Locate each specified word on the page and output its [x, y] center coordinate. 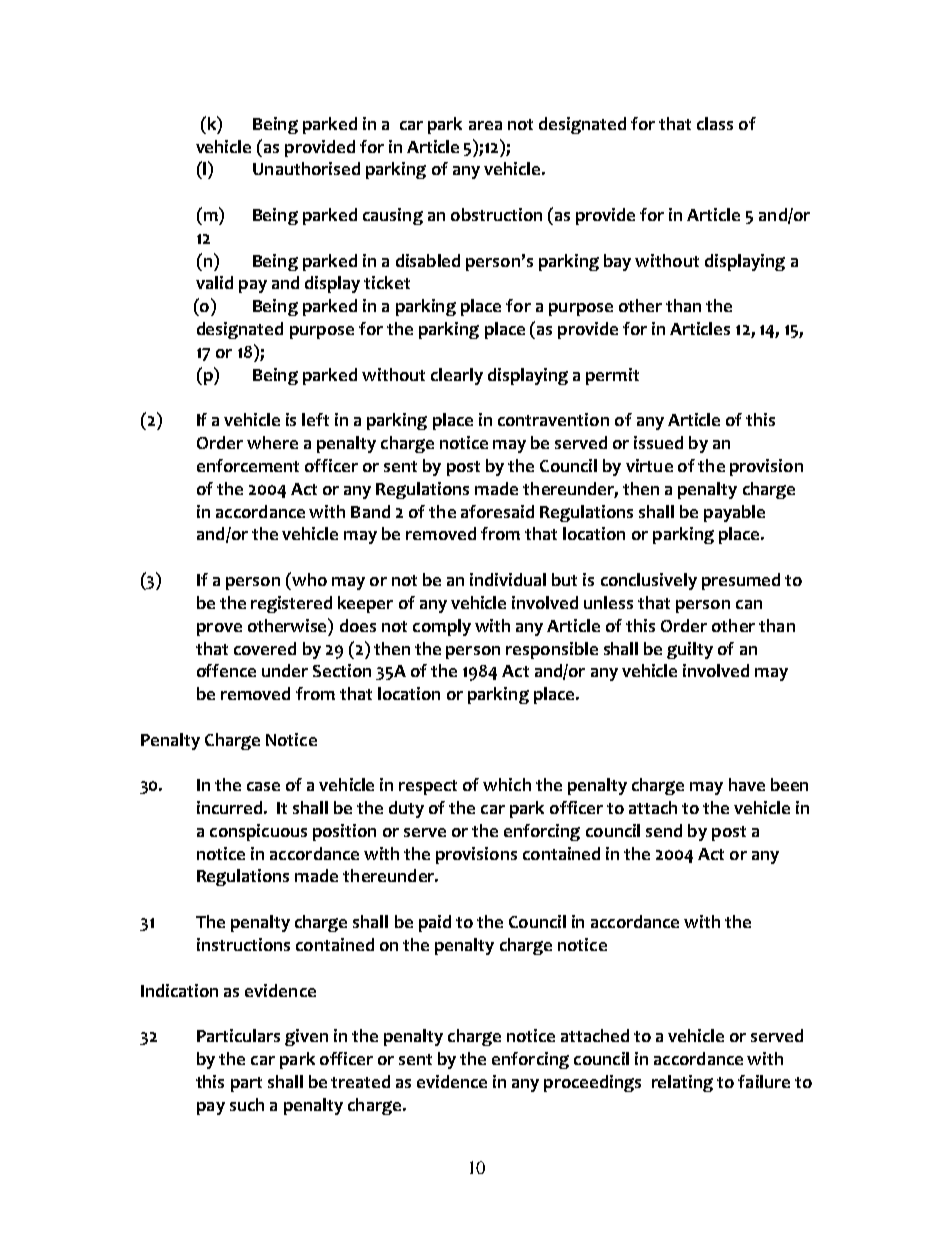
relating [682, 1083]
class [715, 123]
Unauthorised [306, 168]
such [247, 1104]
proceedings [592, 1083]
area [485, 125]
